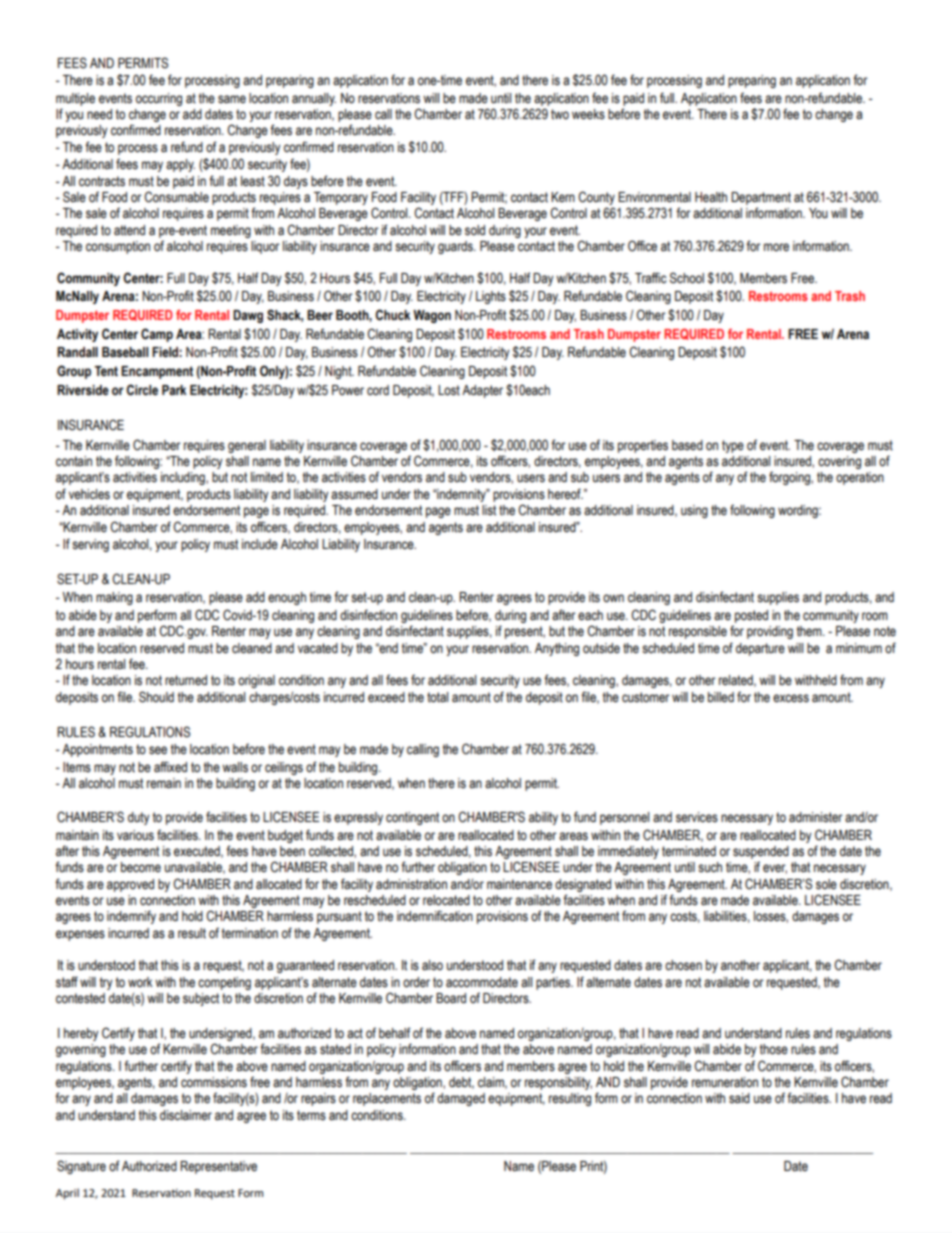  What do you see at coordinates (560, 114) in the screenshot?
I see `two` at bounding box center [560, 114].
